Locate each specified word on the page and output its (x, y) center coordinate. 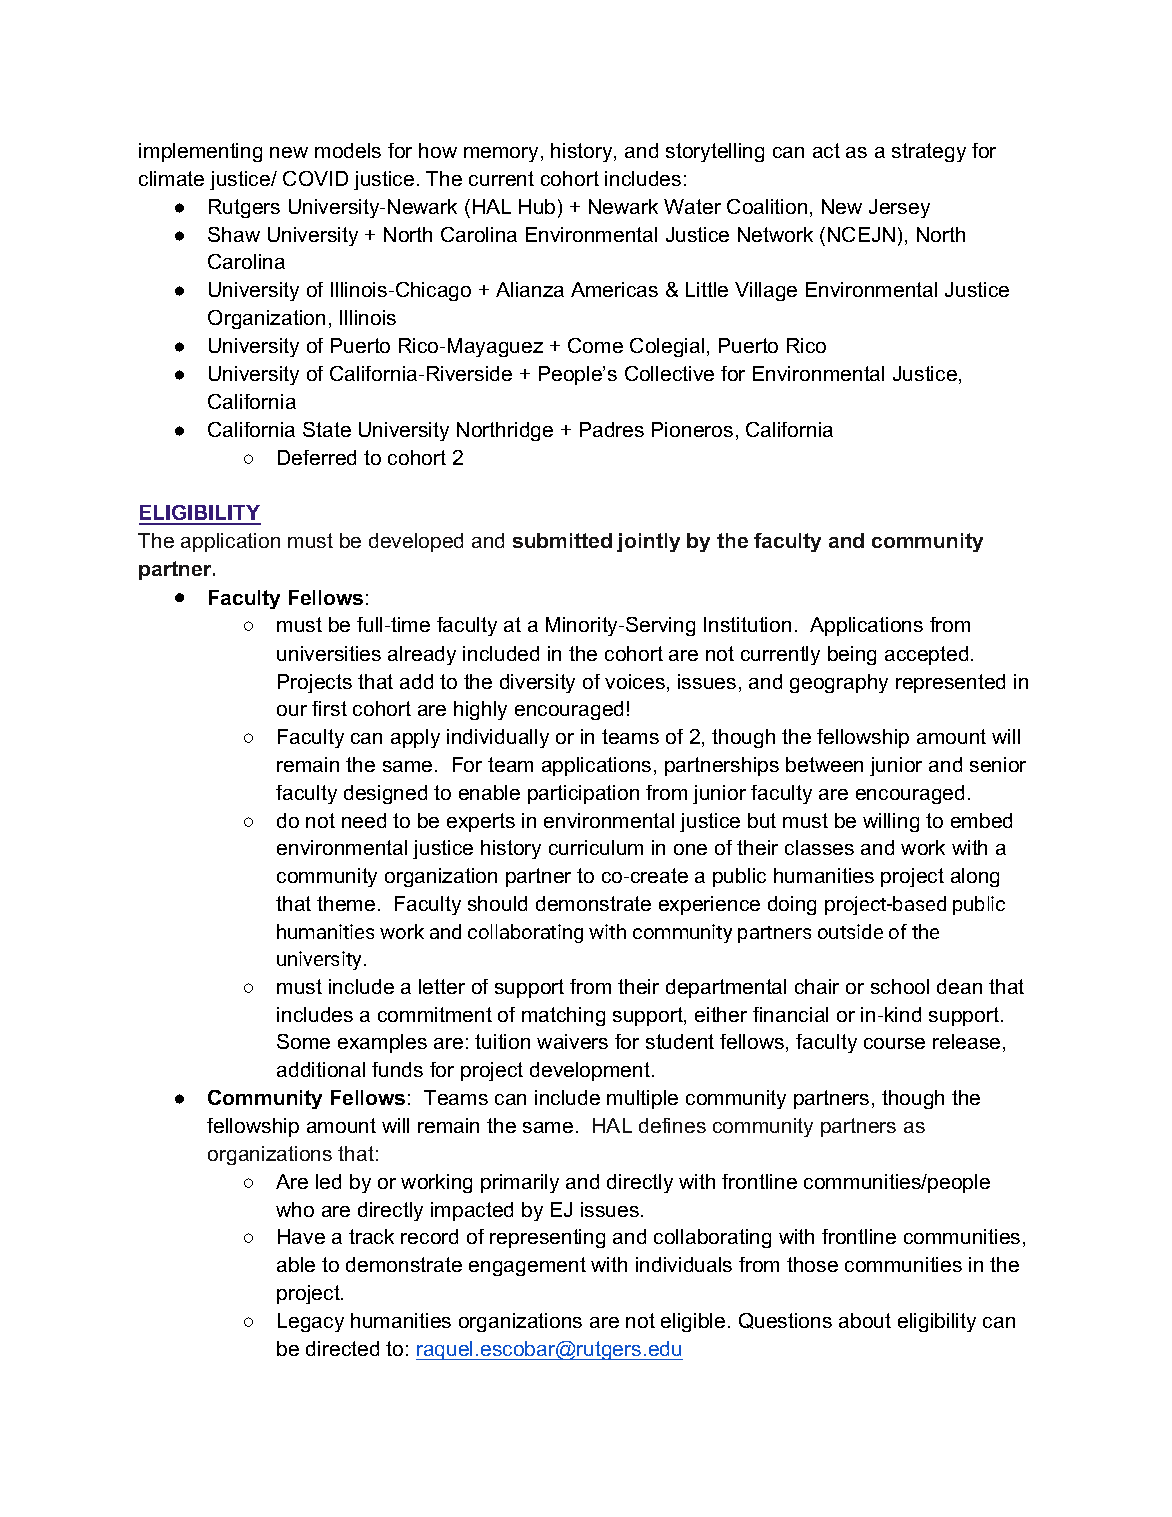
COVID (315, 178)
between (824, 764)
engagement (527, 1266)
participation (583, 794)
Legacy (311, 1322)
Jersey (899, 208)
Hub (537, 206)
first (329, 708)
